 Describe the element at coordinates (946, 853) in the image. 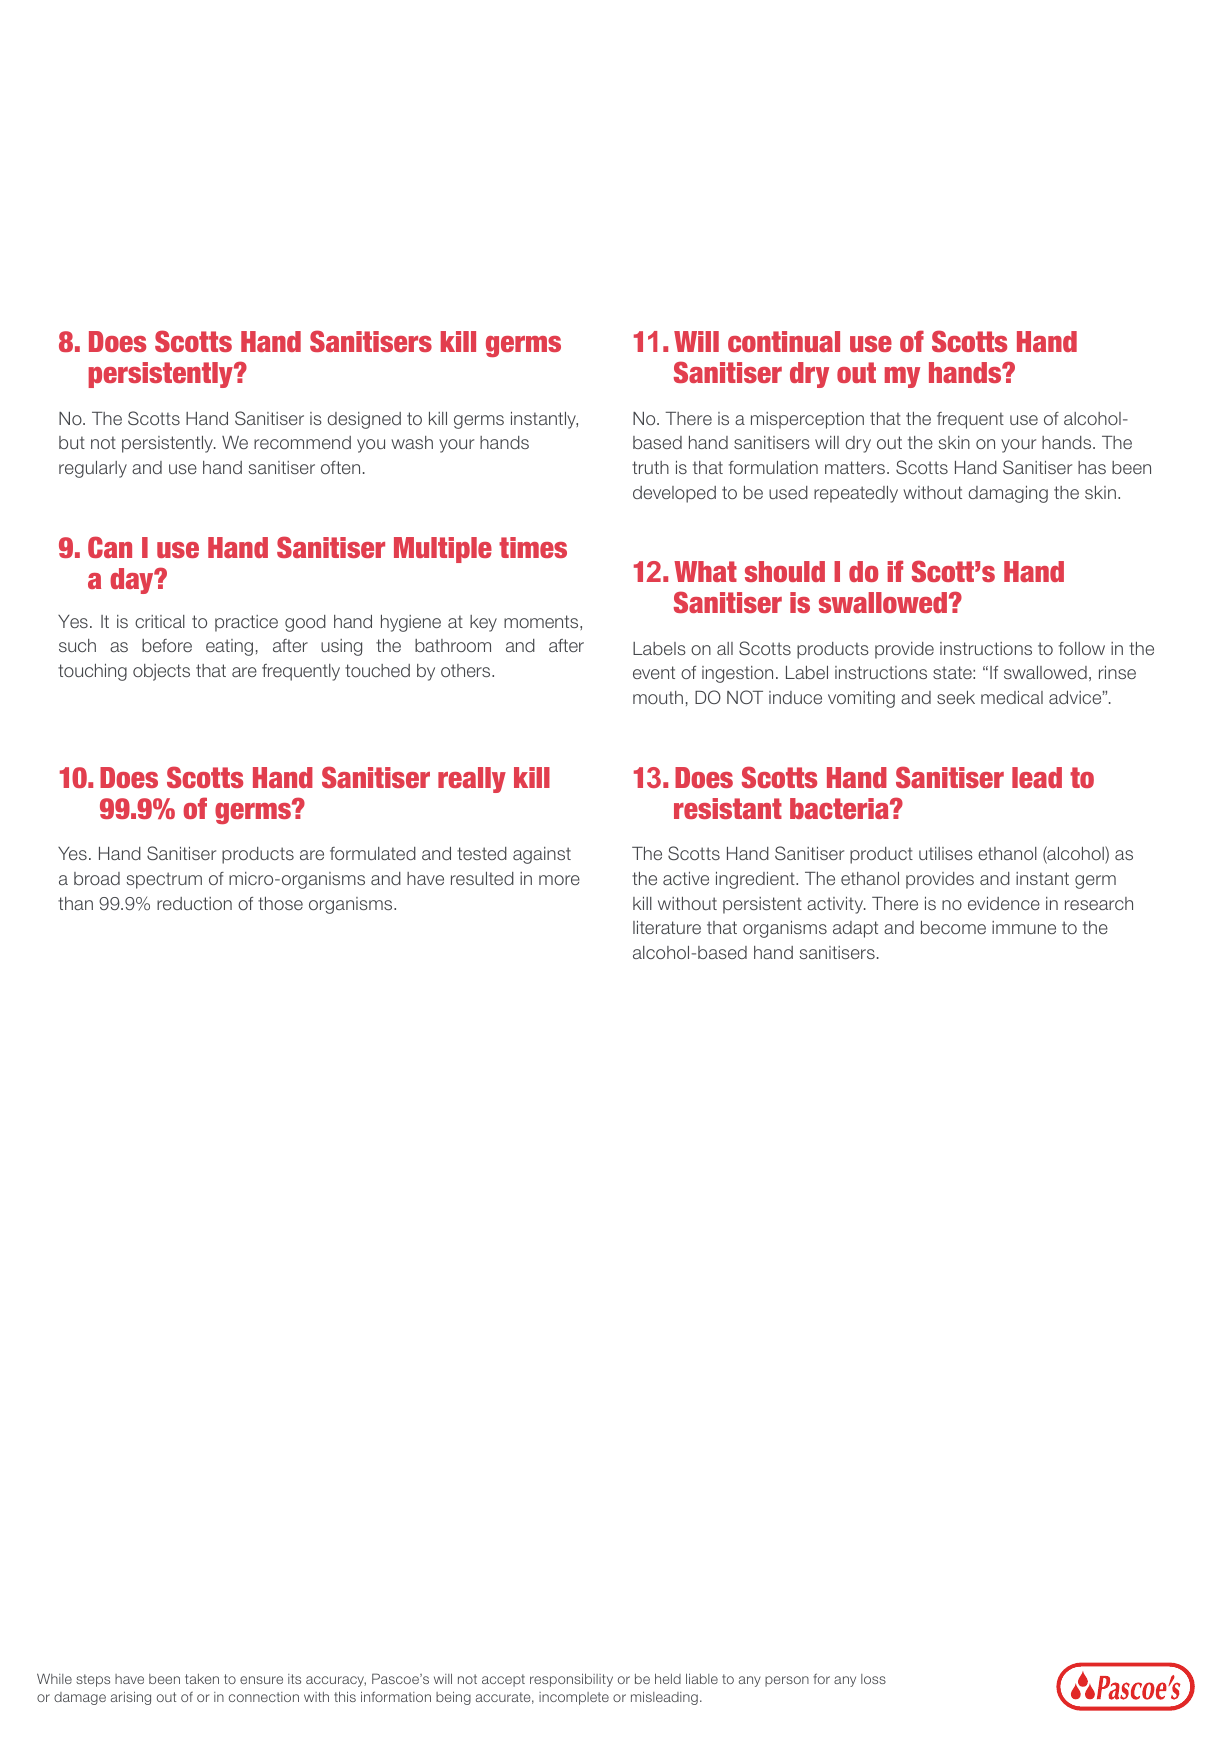

I see `utilises` at that location.
